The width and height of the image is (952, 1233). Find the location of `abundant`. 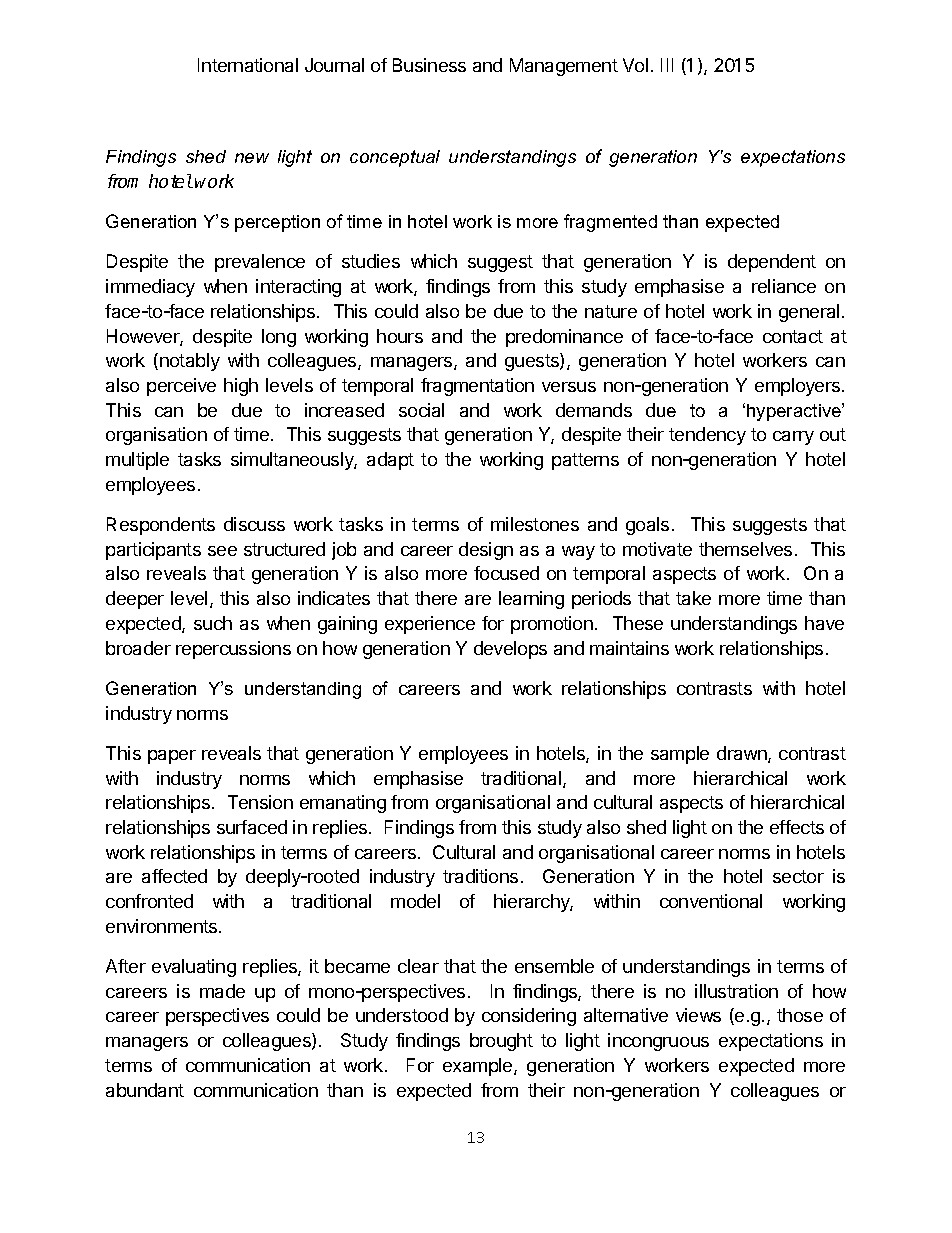

abundant is located at coordinates (145, 1090).
